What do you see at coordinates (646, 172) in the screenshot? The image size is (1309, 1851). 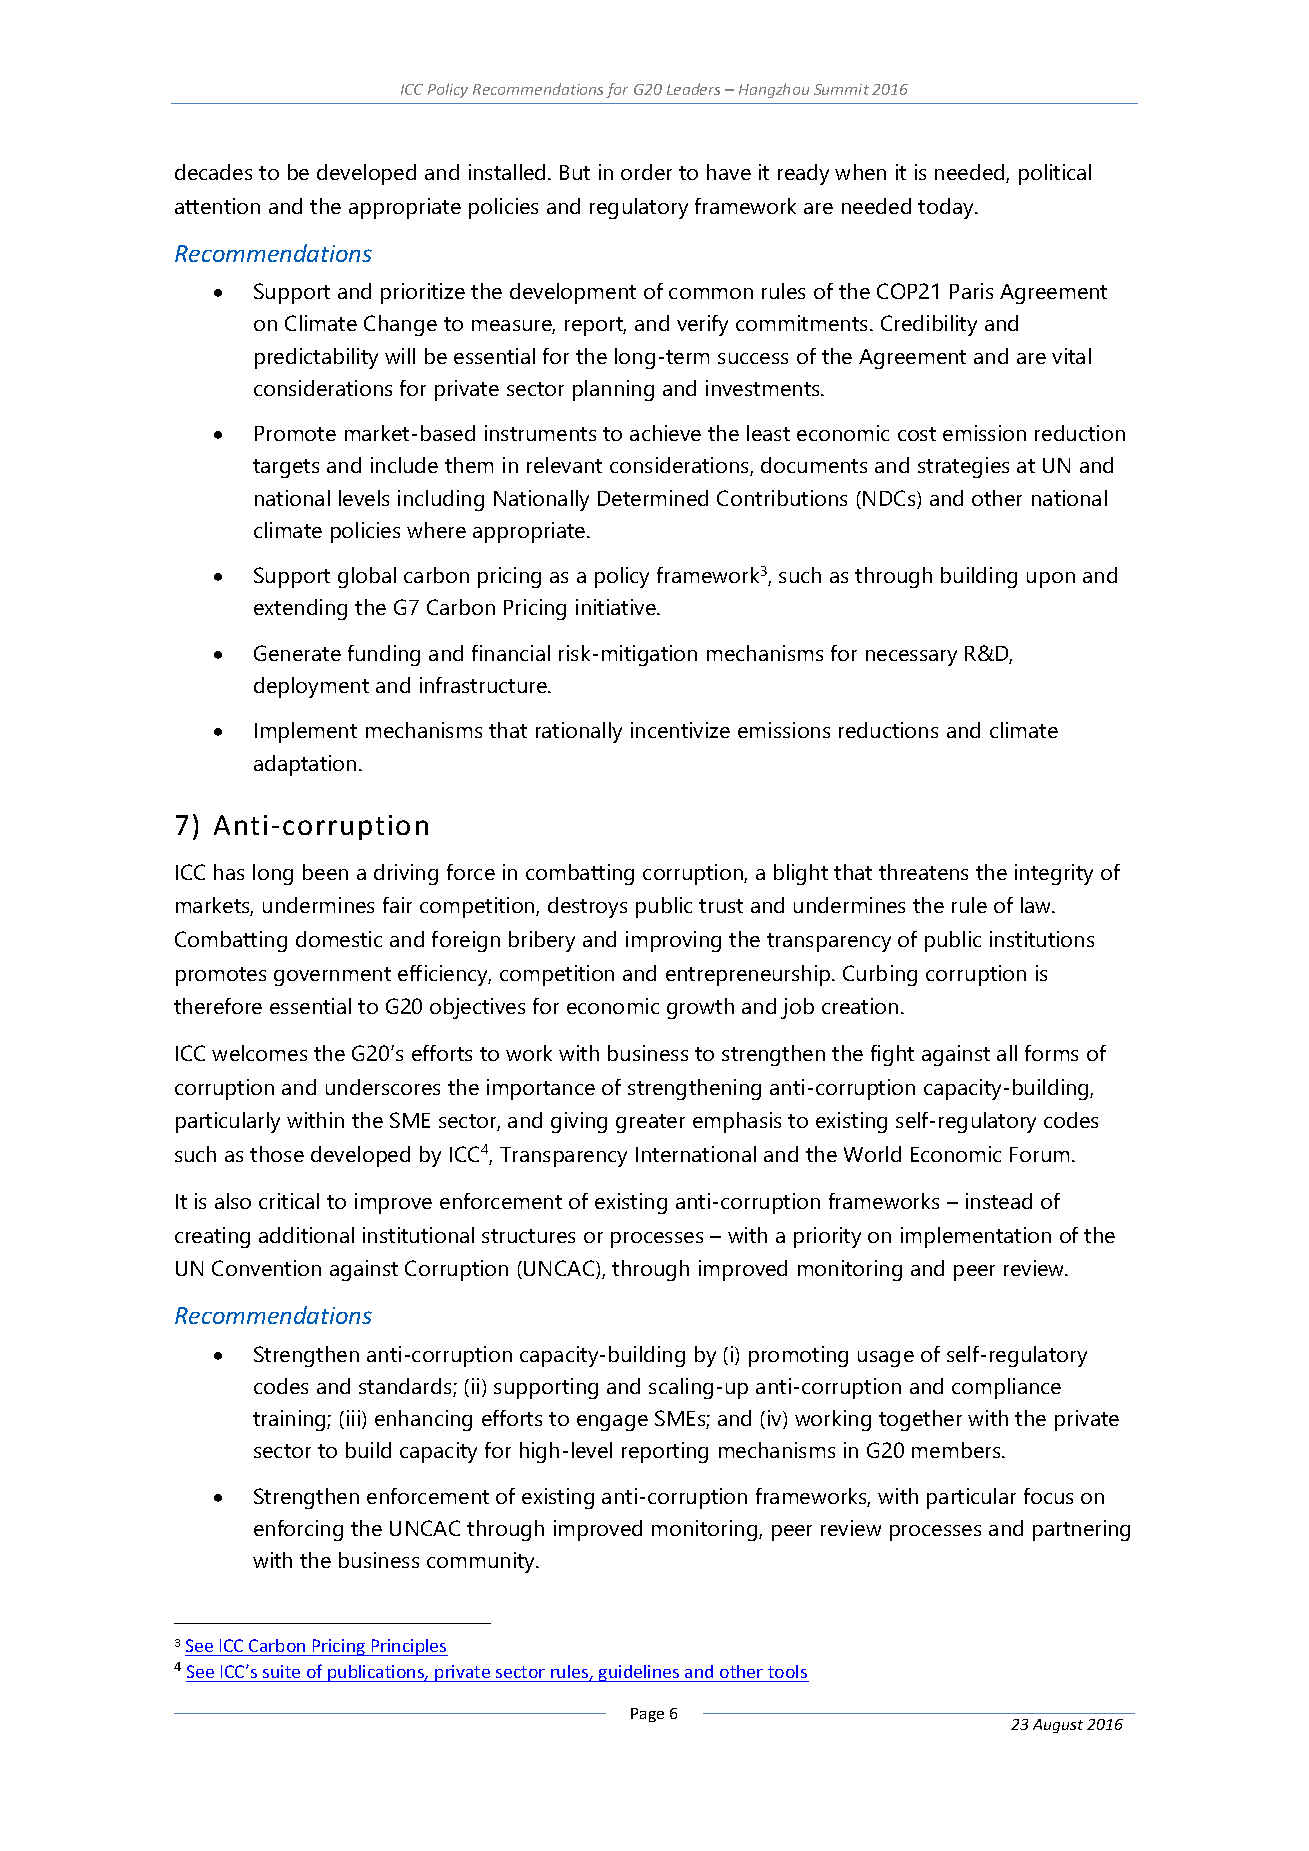 I see `order` at bounding box center [646, 172].
